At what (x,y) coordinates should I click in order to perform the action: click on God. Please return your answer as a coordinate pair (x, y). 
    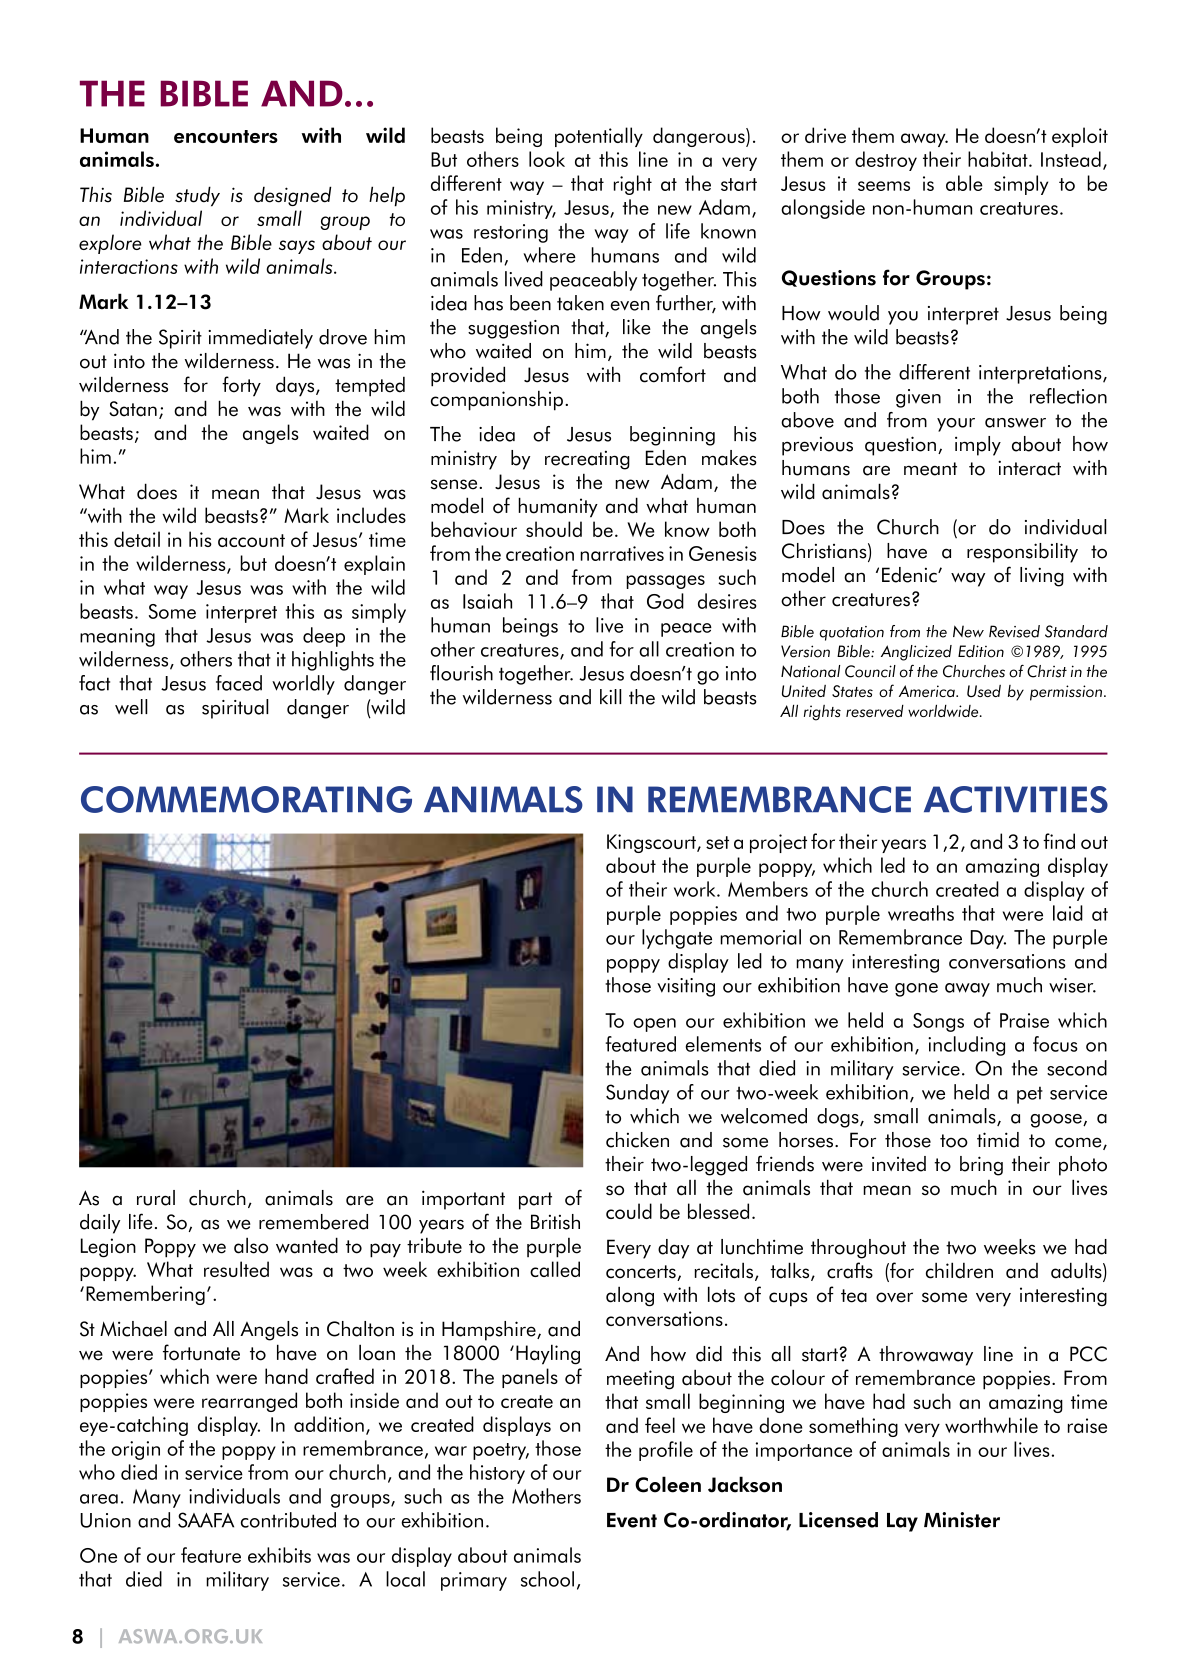
    Looking at the image, I should click on (665, 601).
